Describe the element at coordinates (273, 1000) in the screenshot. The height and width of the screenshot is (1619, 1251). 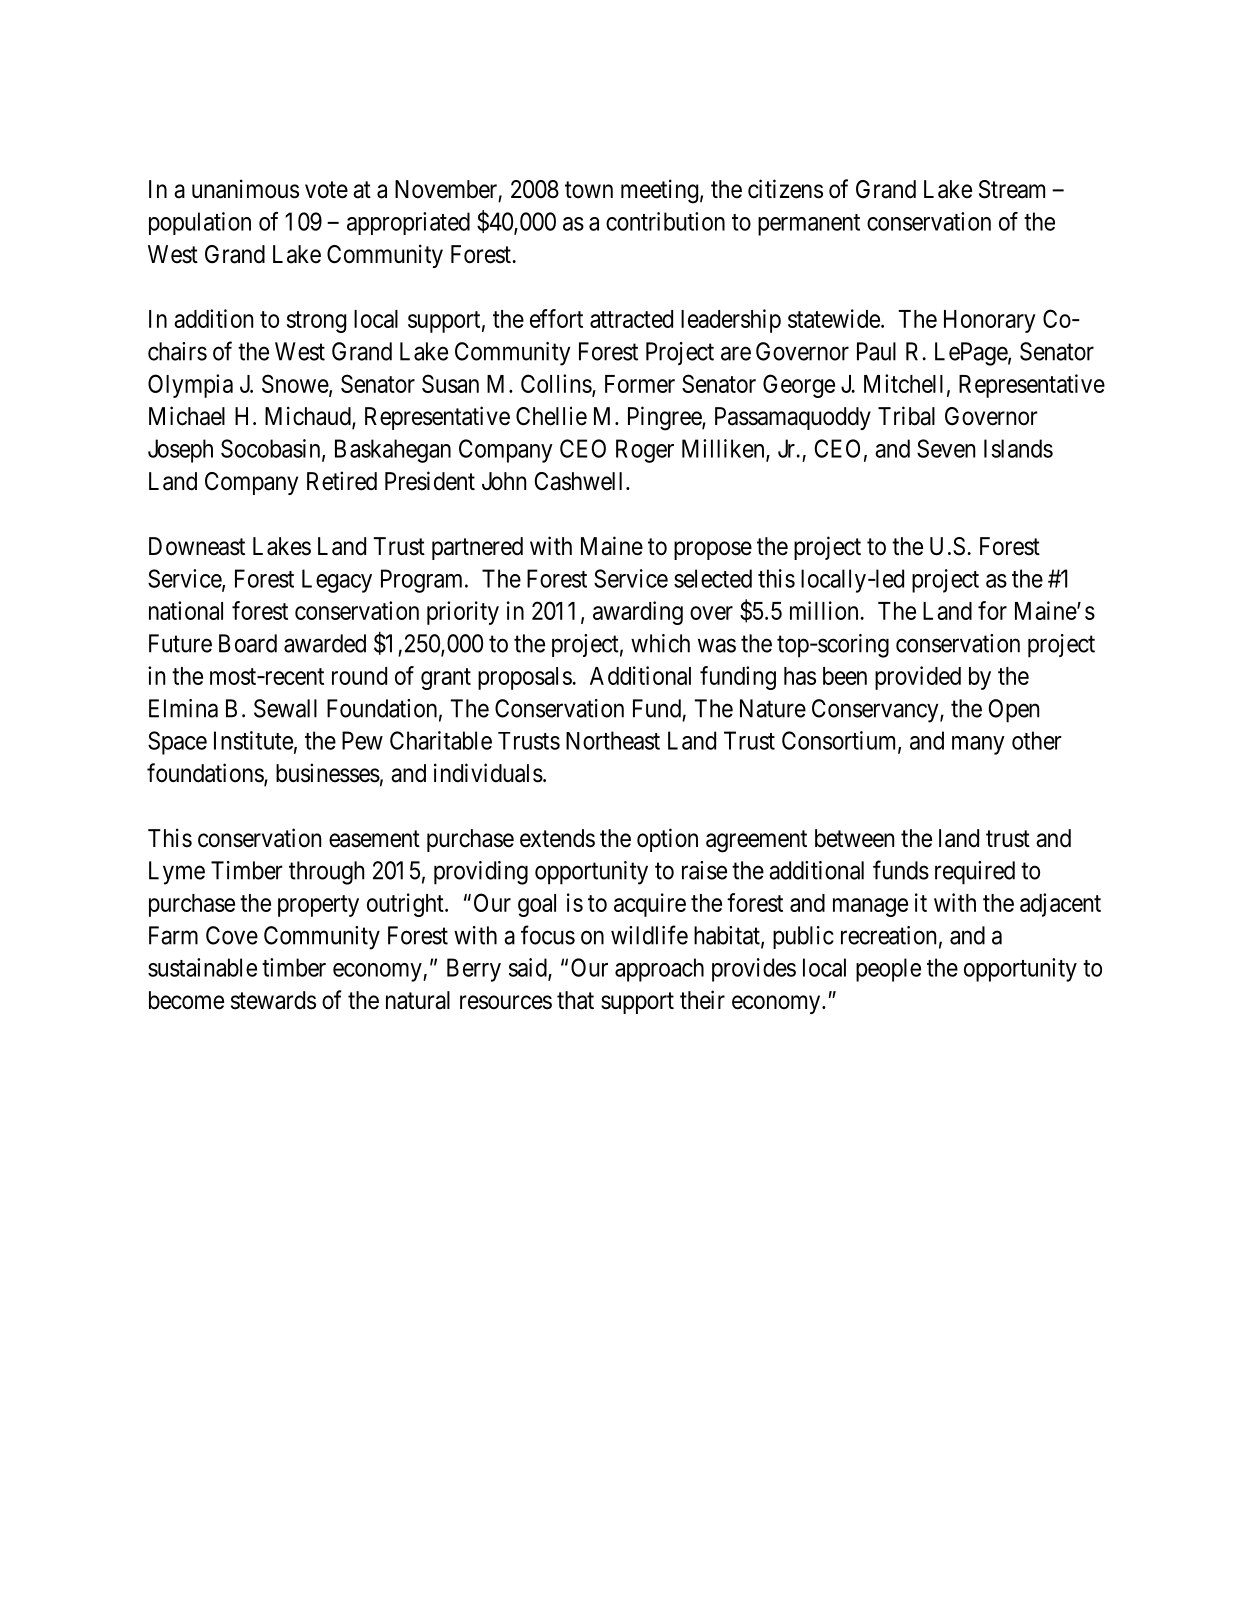
I see `stewards` at that location.
